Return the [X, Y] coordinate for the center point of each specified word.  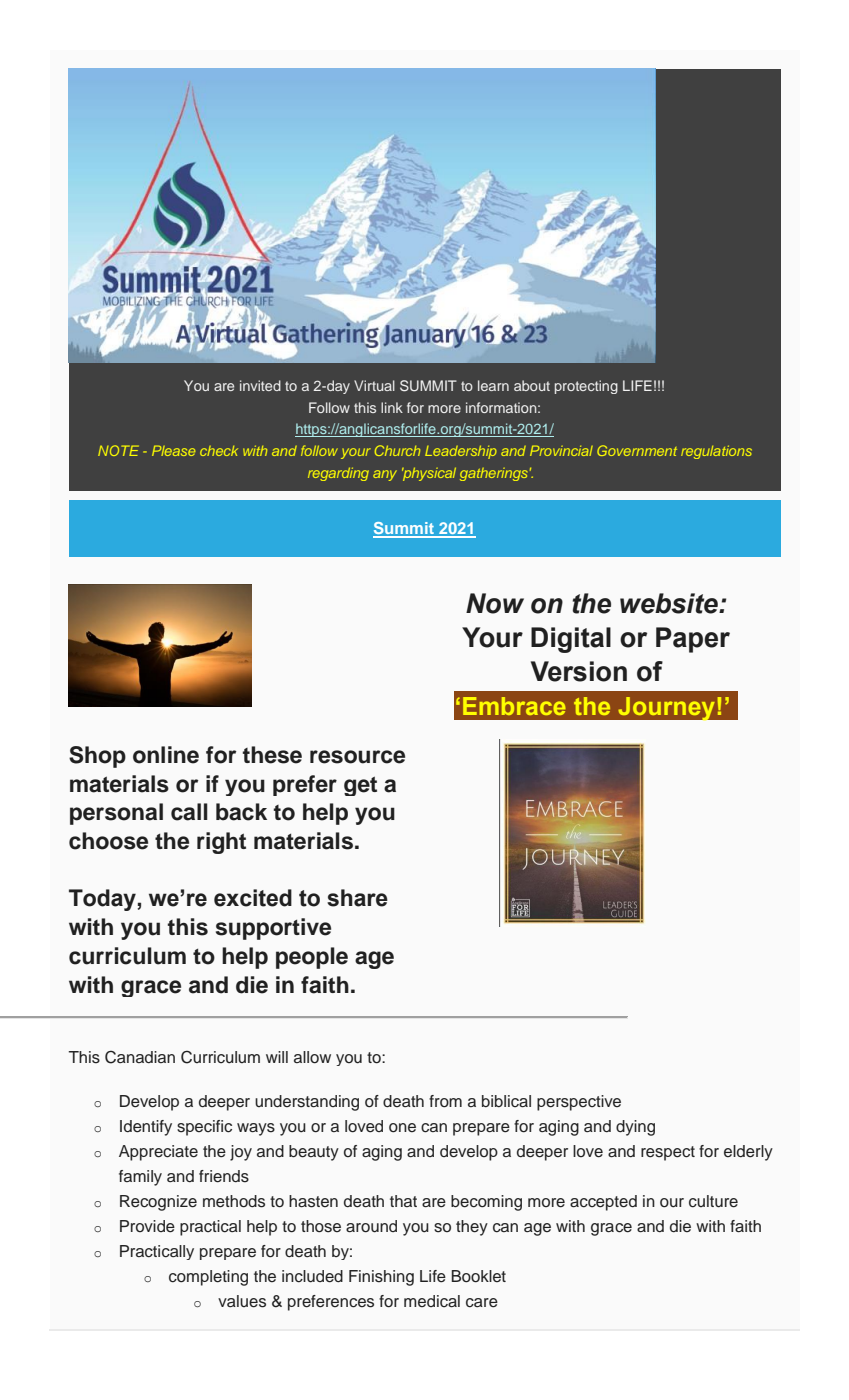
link [392, 407]
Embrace [514, 706]
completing [208, 1278]
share [357, 898]
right [221, 843]
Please [174, 450]
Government [637, 450]
